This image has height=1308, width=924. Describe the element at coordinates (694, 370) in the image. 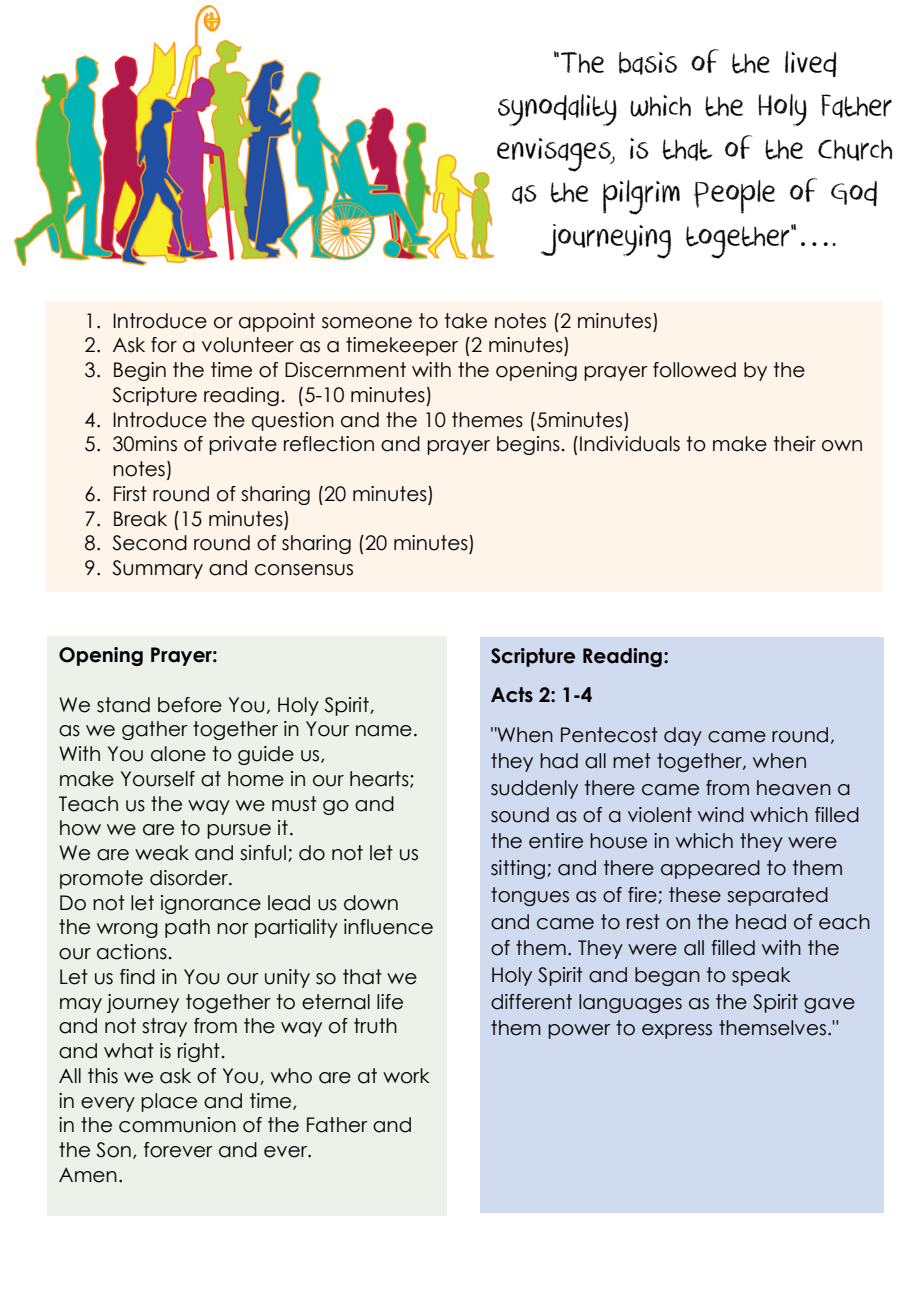

I see `followed` at that location.
